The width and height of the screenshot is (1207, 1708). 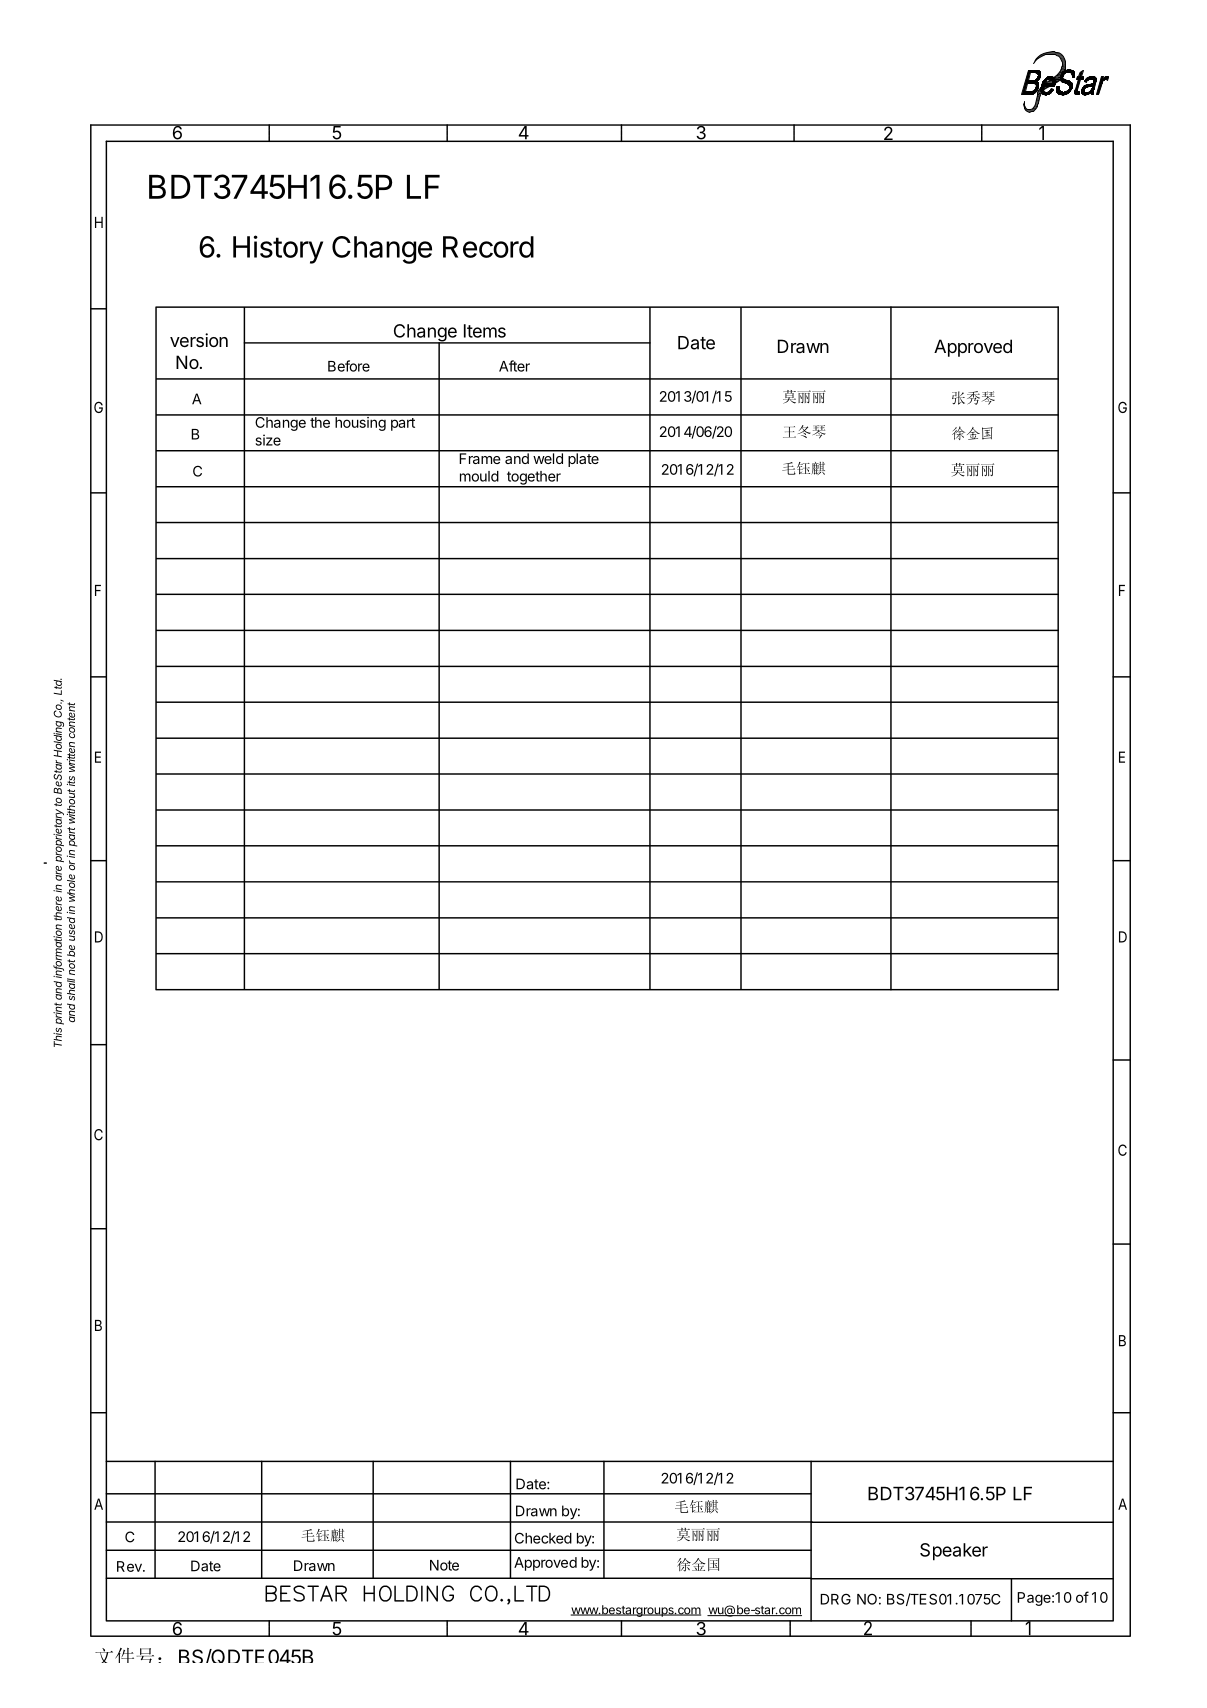 What do you see at coordinates (268, 440) in the screenshot?
I see `size` at bounding box center [268, 440].
